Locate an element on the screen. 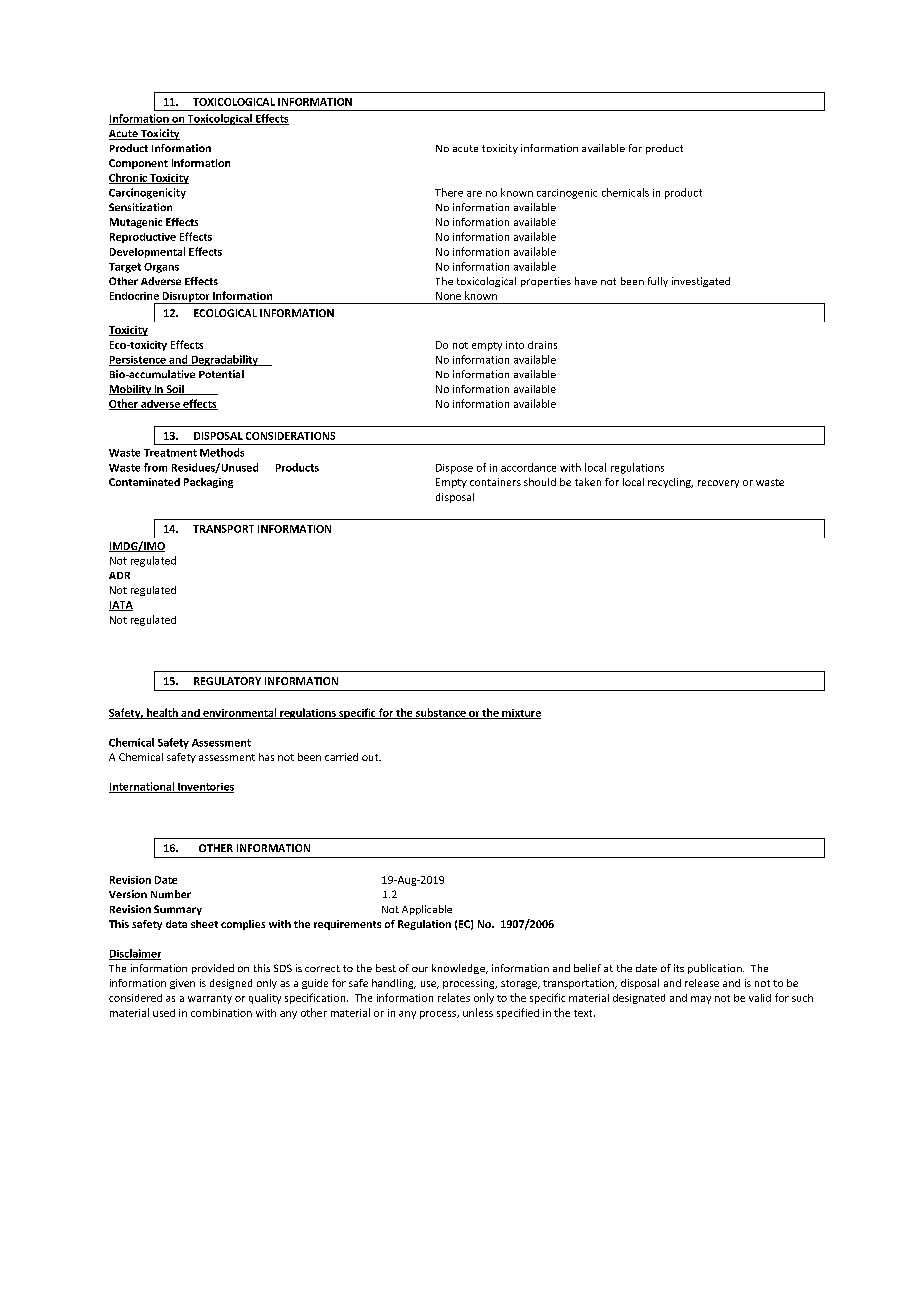  given is located at coordinates (182, 984).
